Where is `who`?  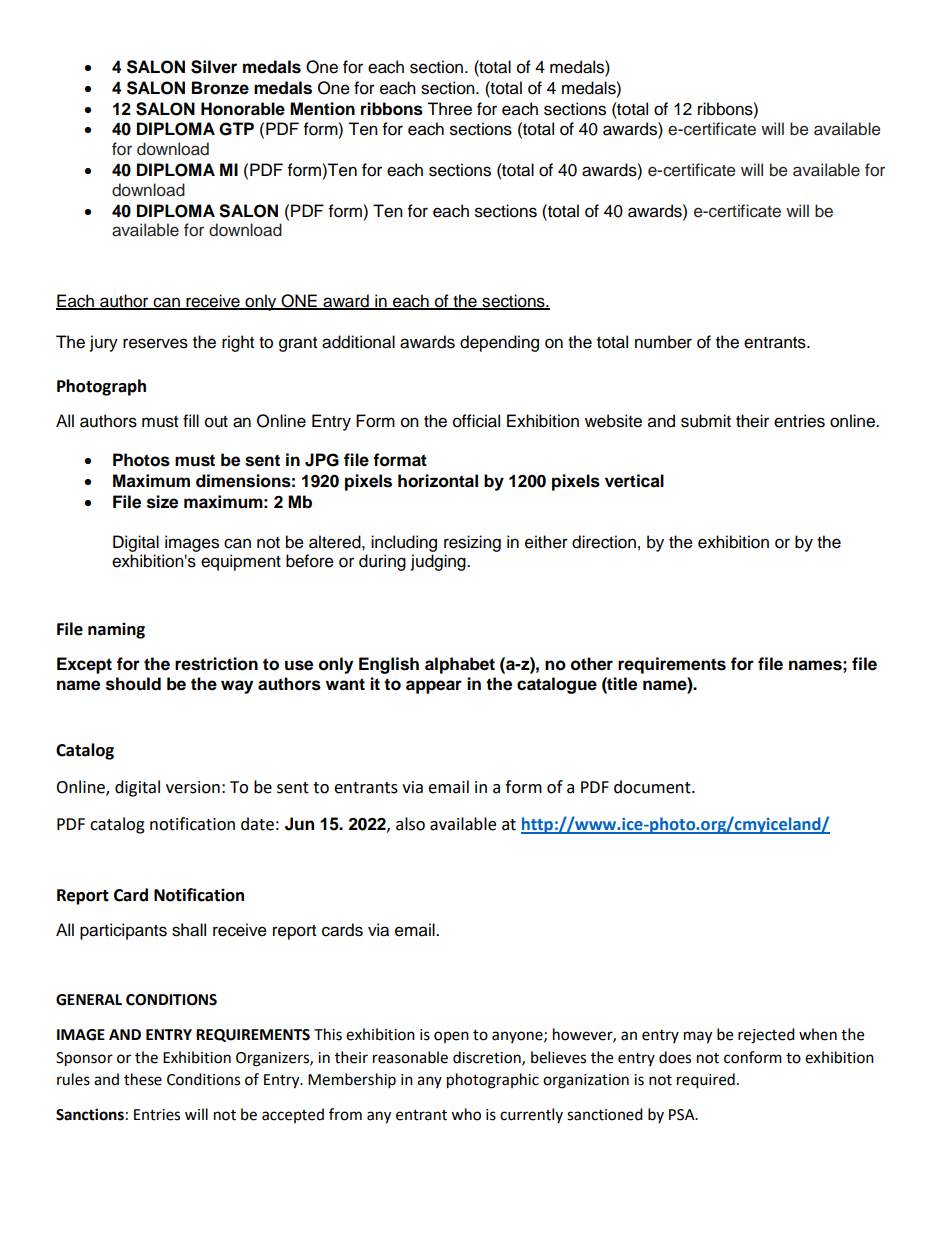
who is located at coordinates (466, 1114).
